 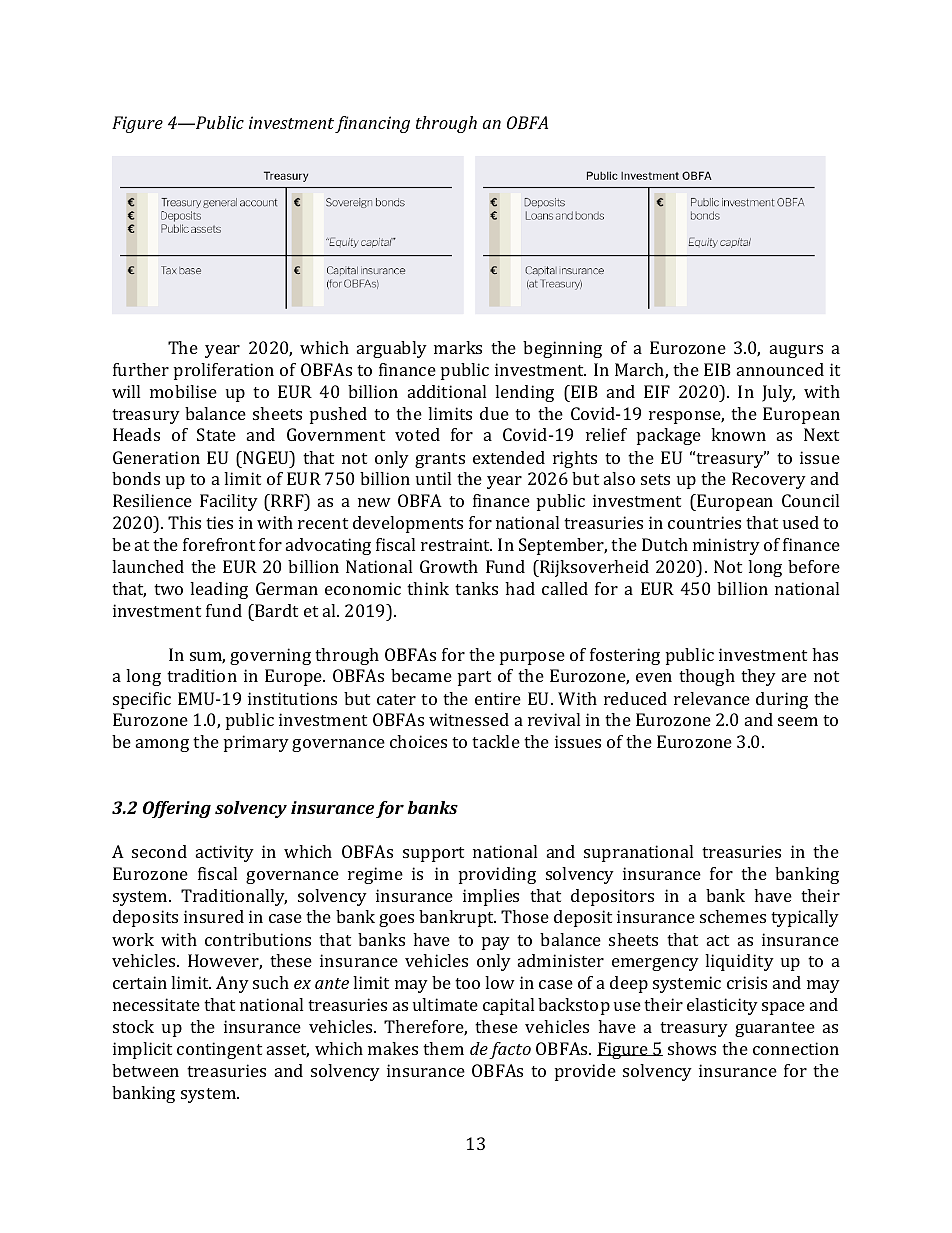 I want to click on them, so click(x=443, y=1048).
